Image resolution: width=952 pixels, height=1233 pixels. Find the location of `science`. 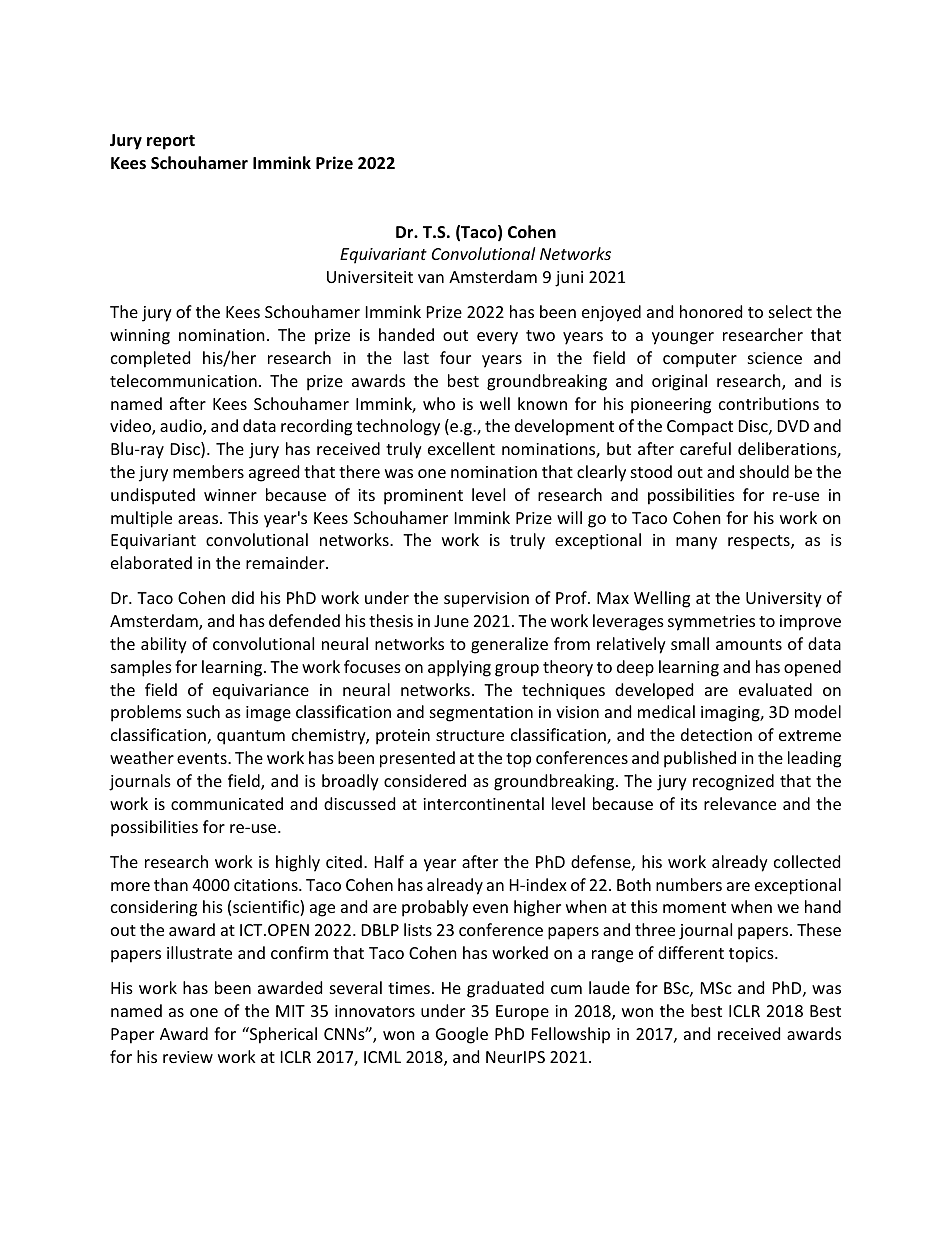

science is located at coordinates (775, 358).
